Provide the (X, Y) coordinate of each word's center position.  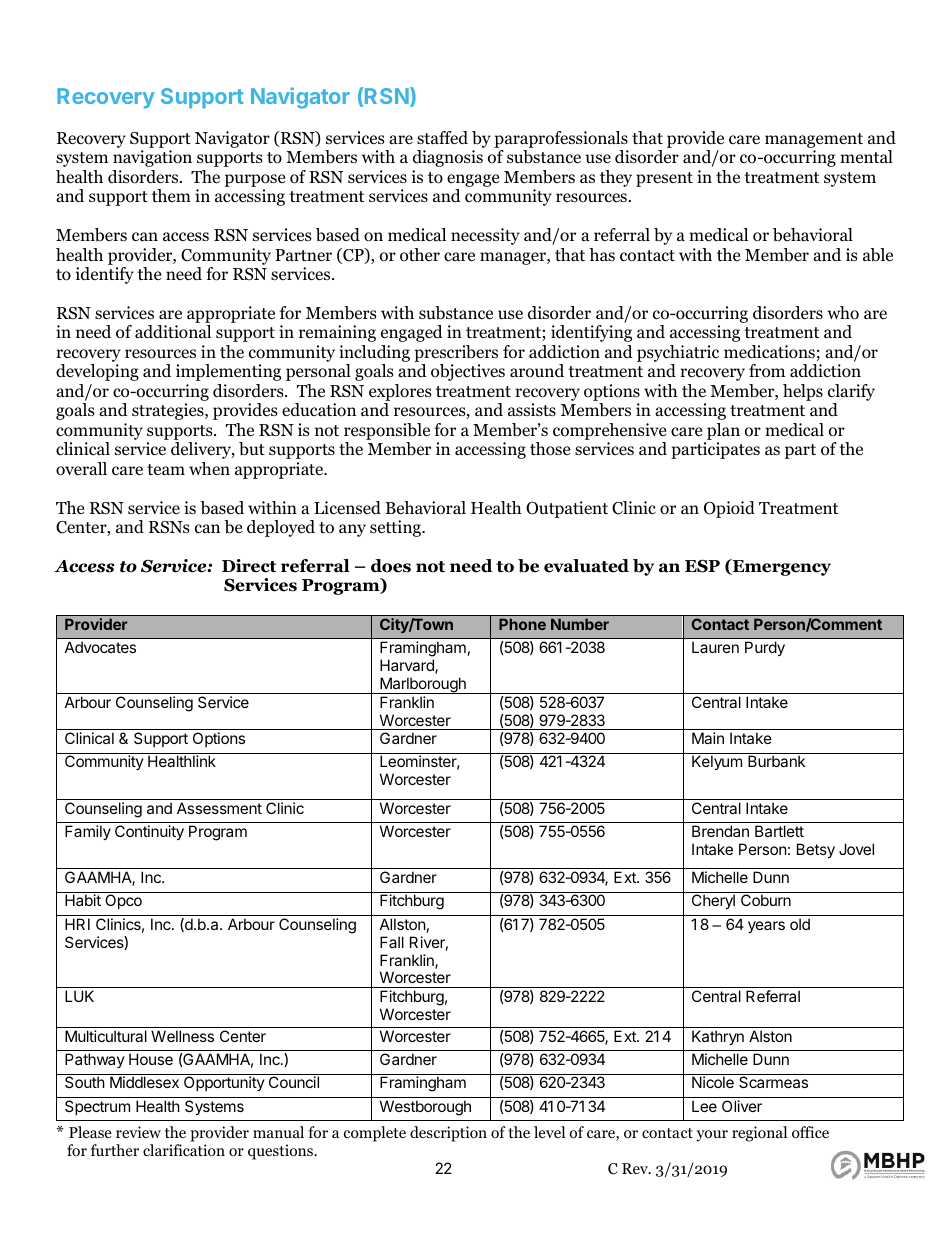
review (138, 1132)
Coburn (766, 900)
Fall (392, 942)
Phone (522, 624)
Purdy (765, 648)
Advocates (100, 647)
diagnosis (448, 158)
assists (532, 409)
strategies (169, 411)
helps (803, 392)
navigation (152, 158)
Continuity (149, 832)
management (814, 140)
